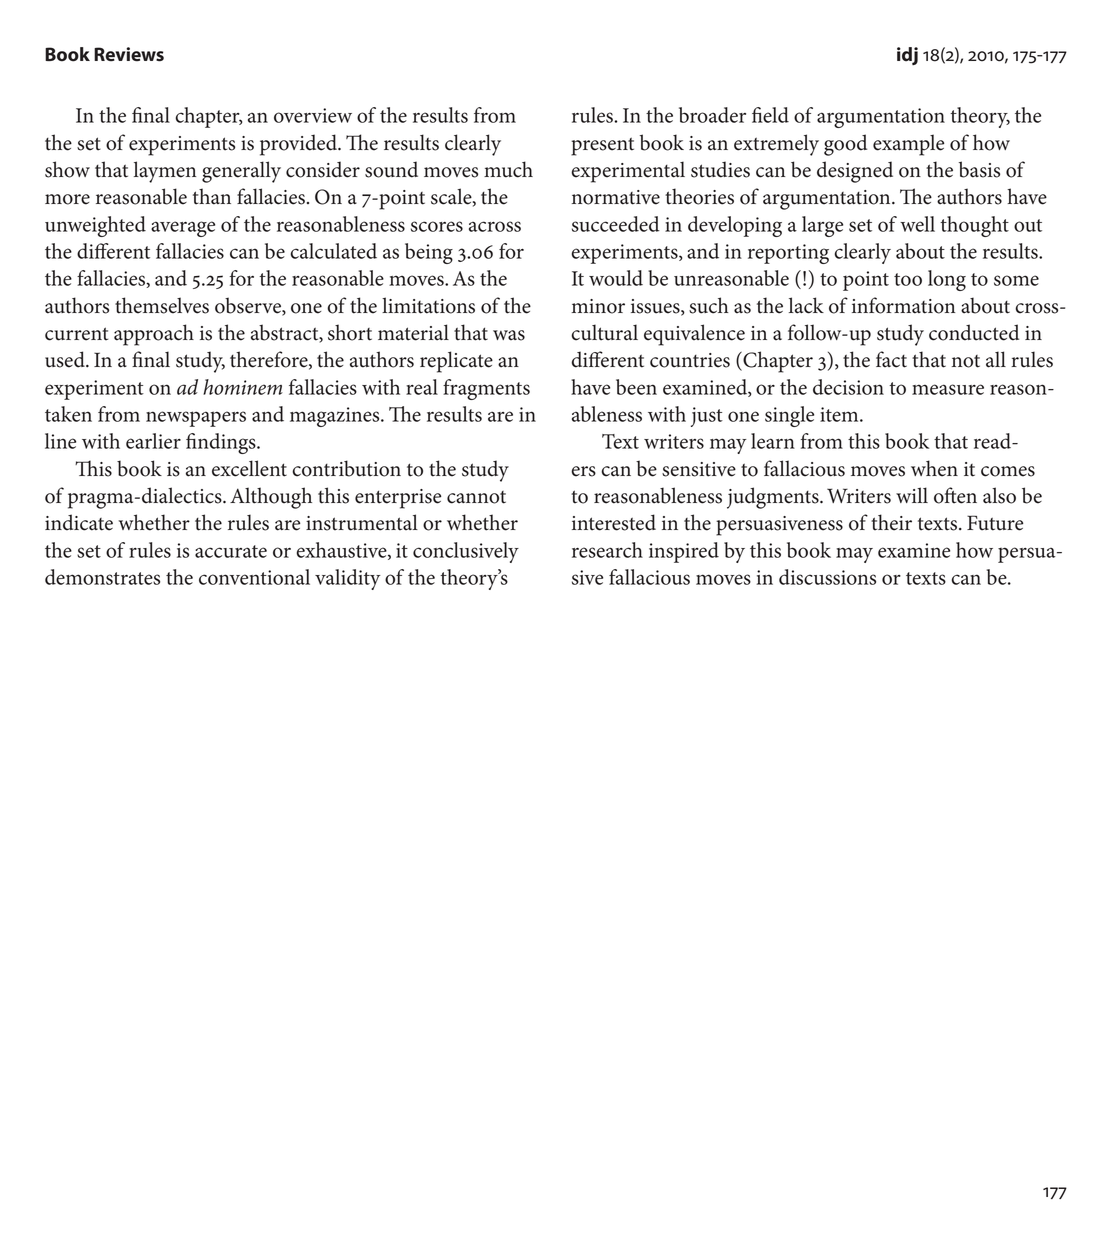 This image has width=1110, height=1243. I want to click on average, so click(183, 229).
